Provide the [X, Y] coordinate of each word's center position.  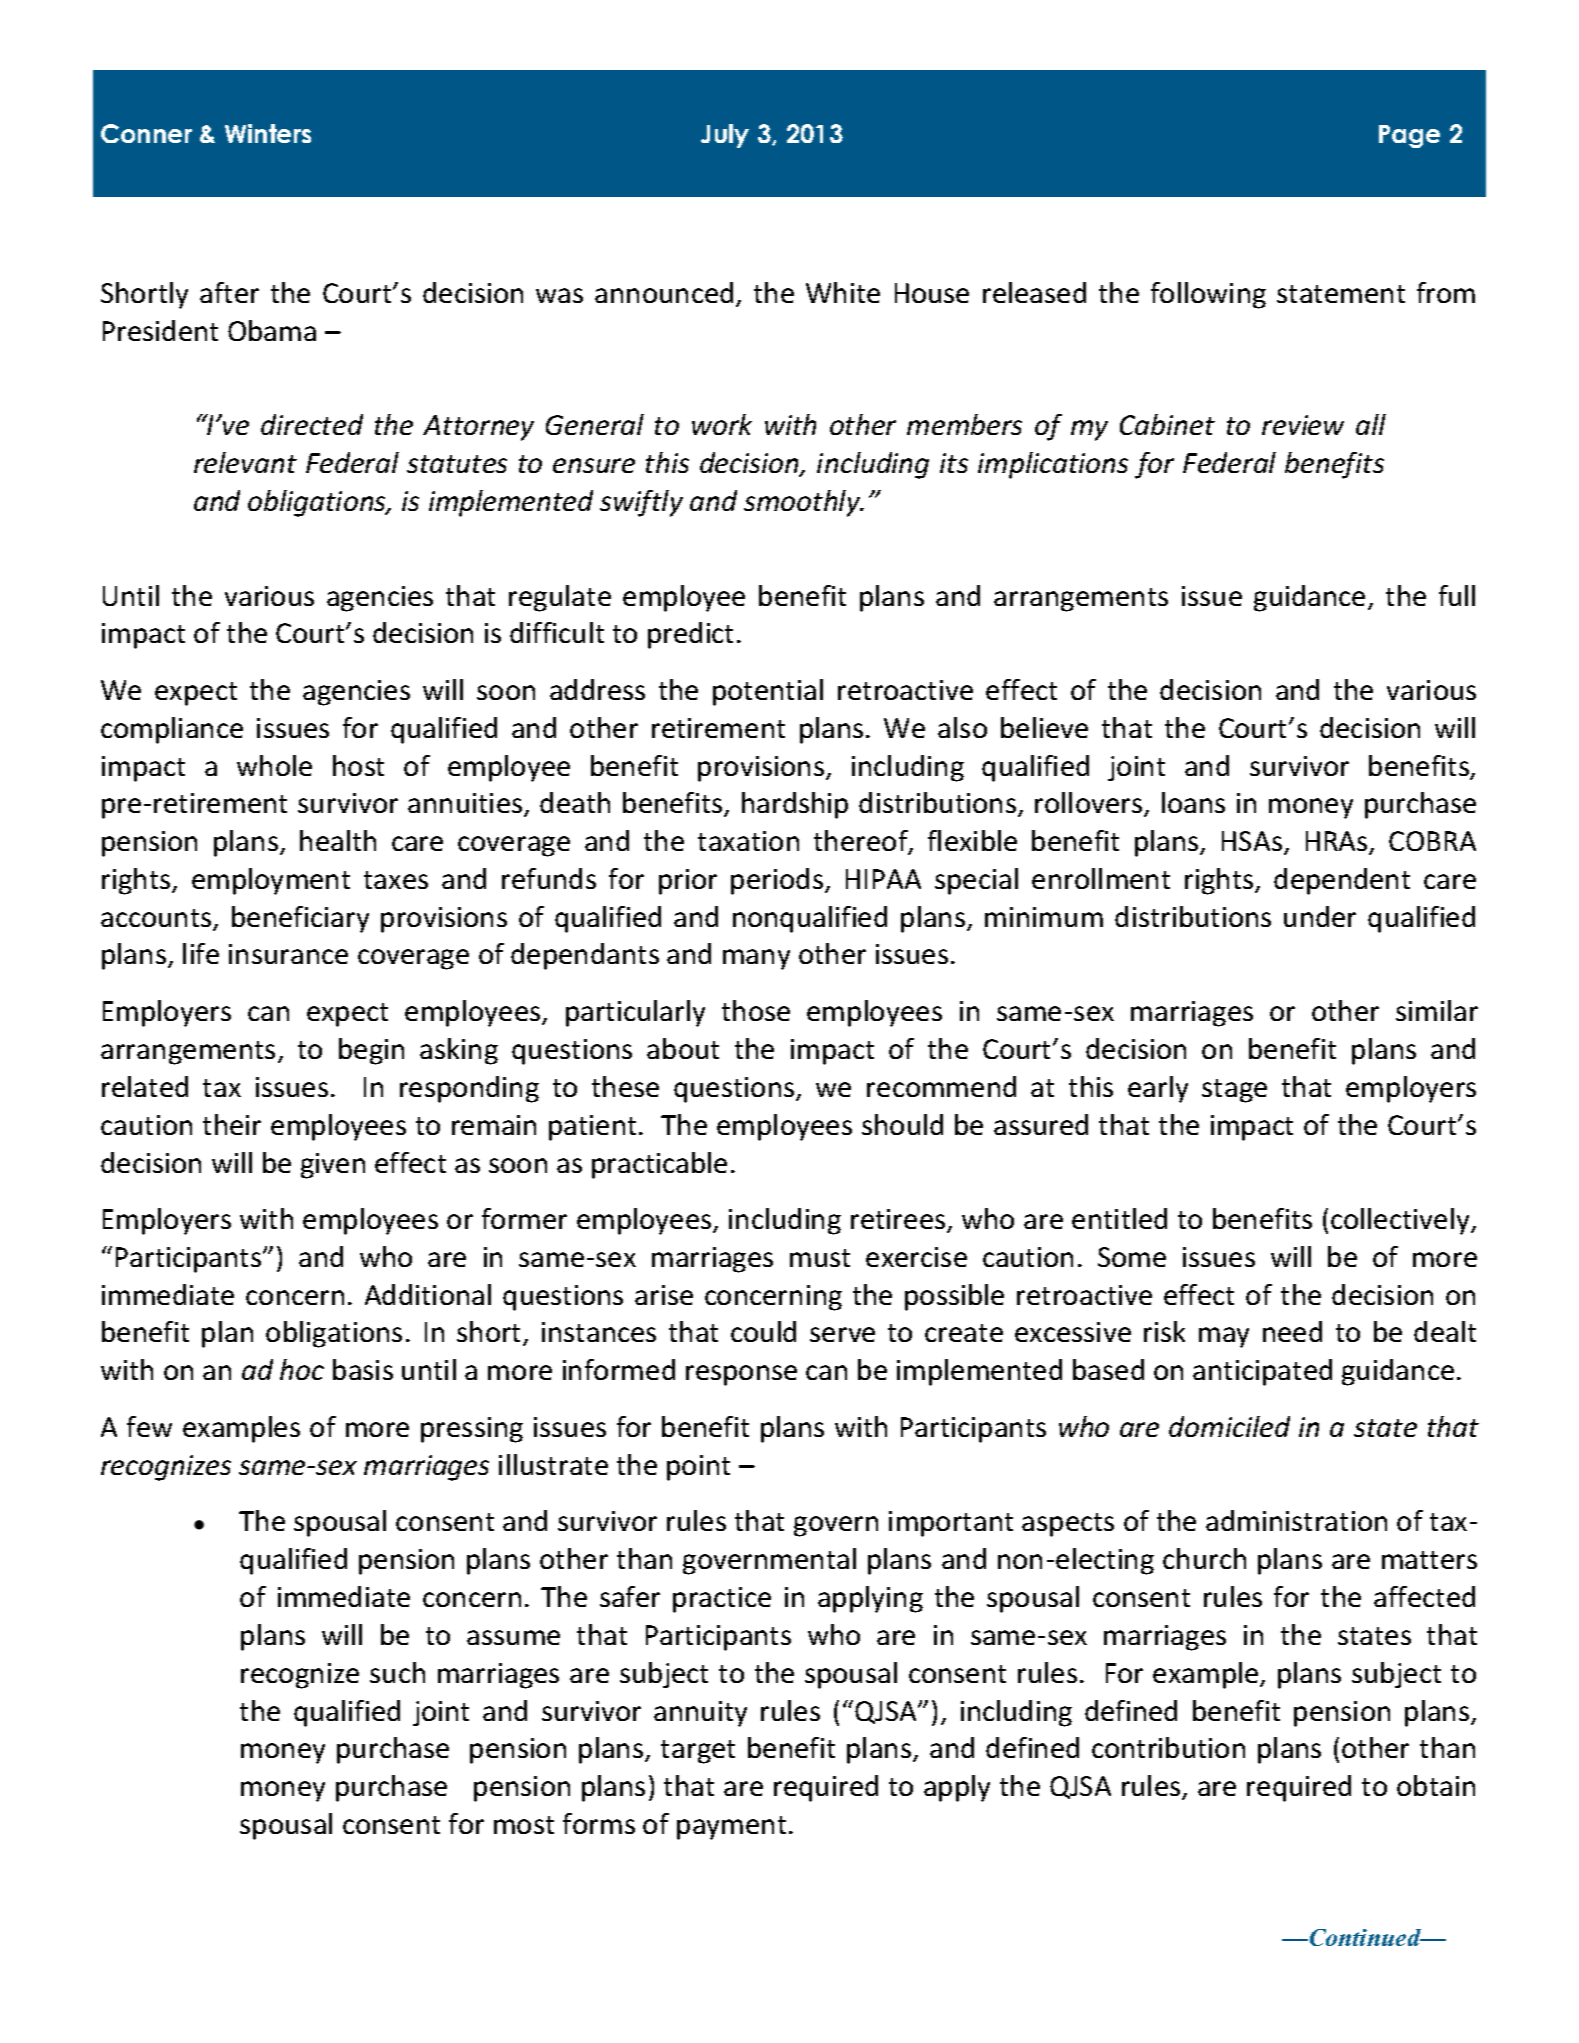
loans [1193, 802]
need [1292, 1331]
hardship [795, 805]
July [725, 136]
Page [1409, 136]
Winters [268, 133]
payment [731, 1828]
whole [274, 765]
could [763, 1331]
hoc [302, 1369]
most [524, 1825]
